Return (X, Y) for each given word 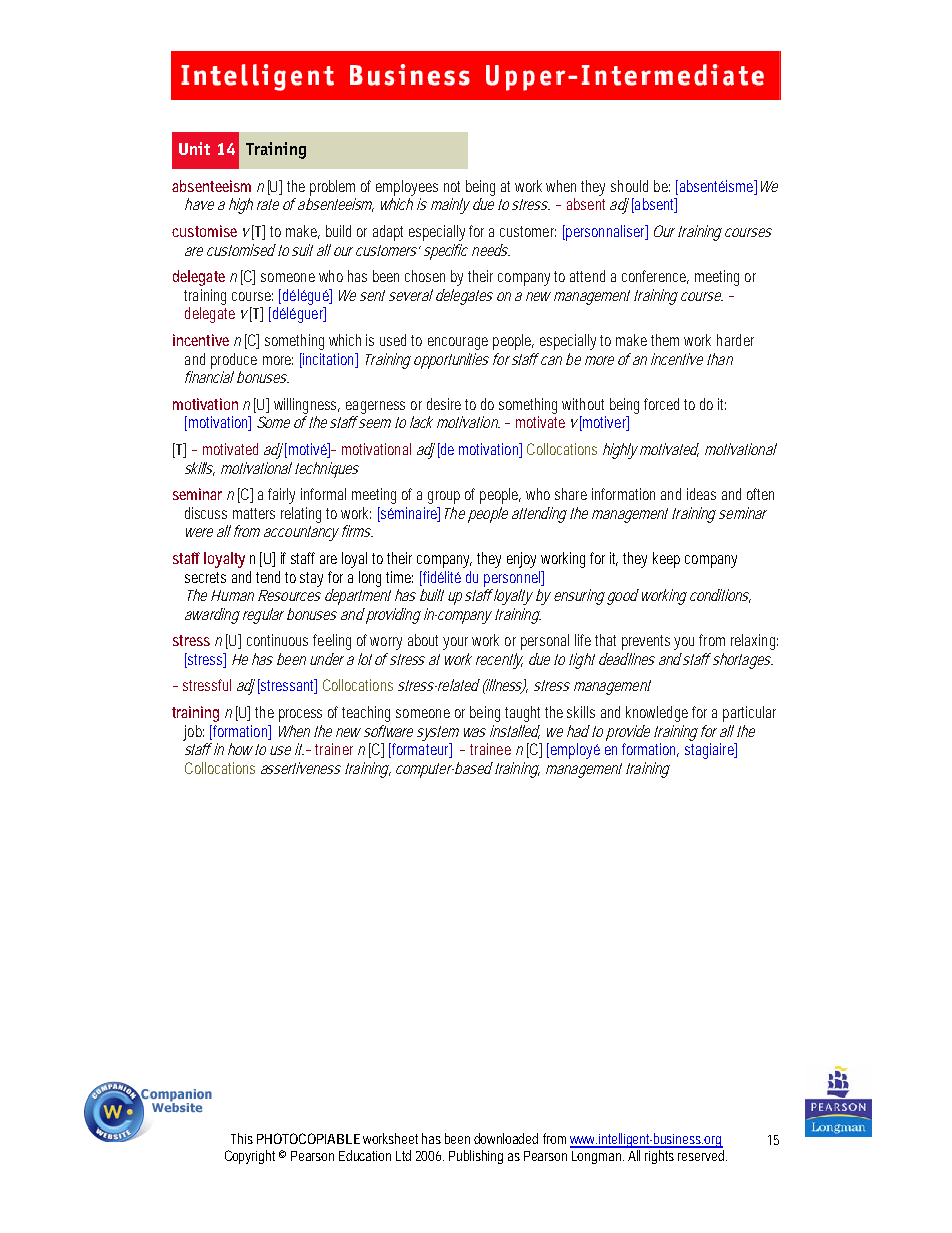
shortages (743, 661)
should (629, 186)
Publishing (476, 1157)
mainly (450, 206)
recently (499, 661)
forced (661, 404)
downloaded (506, 1138)
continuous (277, 640)
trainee (490, 749)
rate (268, 204)
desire (444, 404)
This (242, 1138)
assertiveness (301, 768)
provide (628, 733)
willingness (307, 406)
